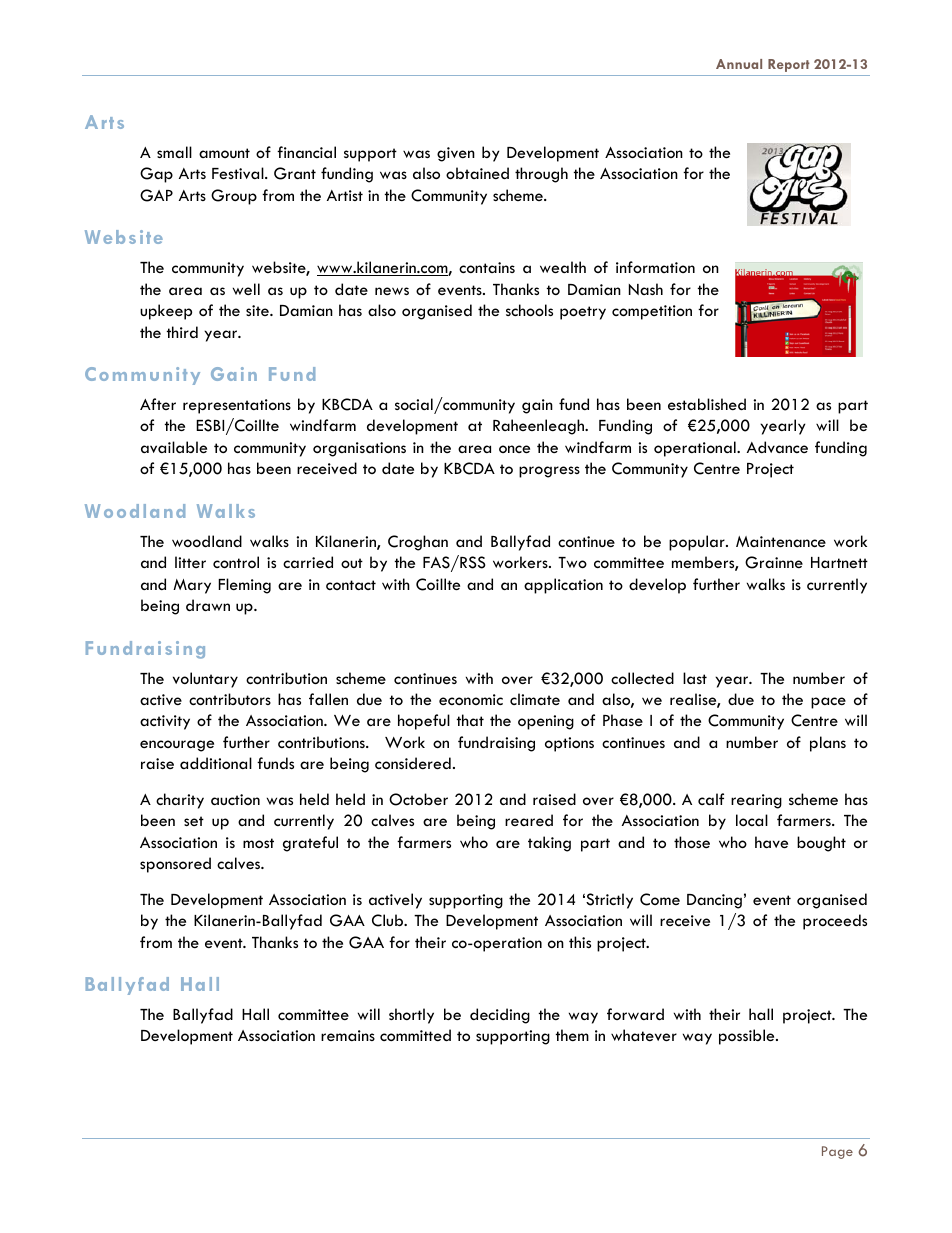 Image resolution: width=952 pixels, height=1233 pixels. Describe the element at coordinates (774, 562) in the image. I see `Grainne` at that location.
